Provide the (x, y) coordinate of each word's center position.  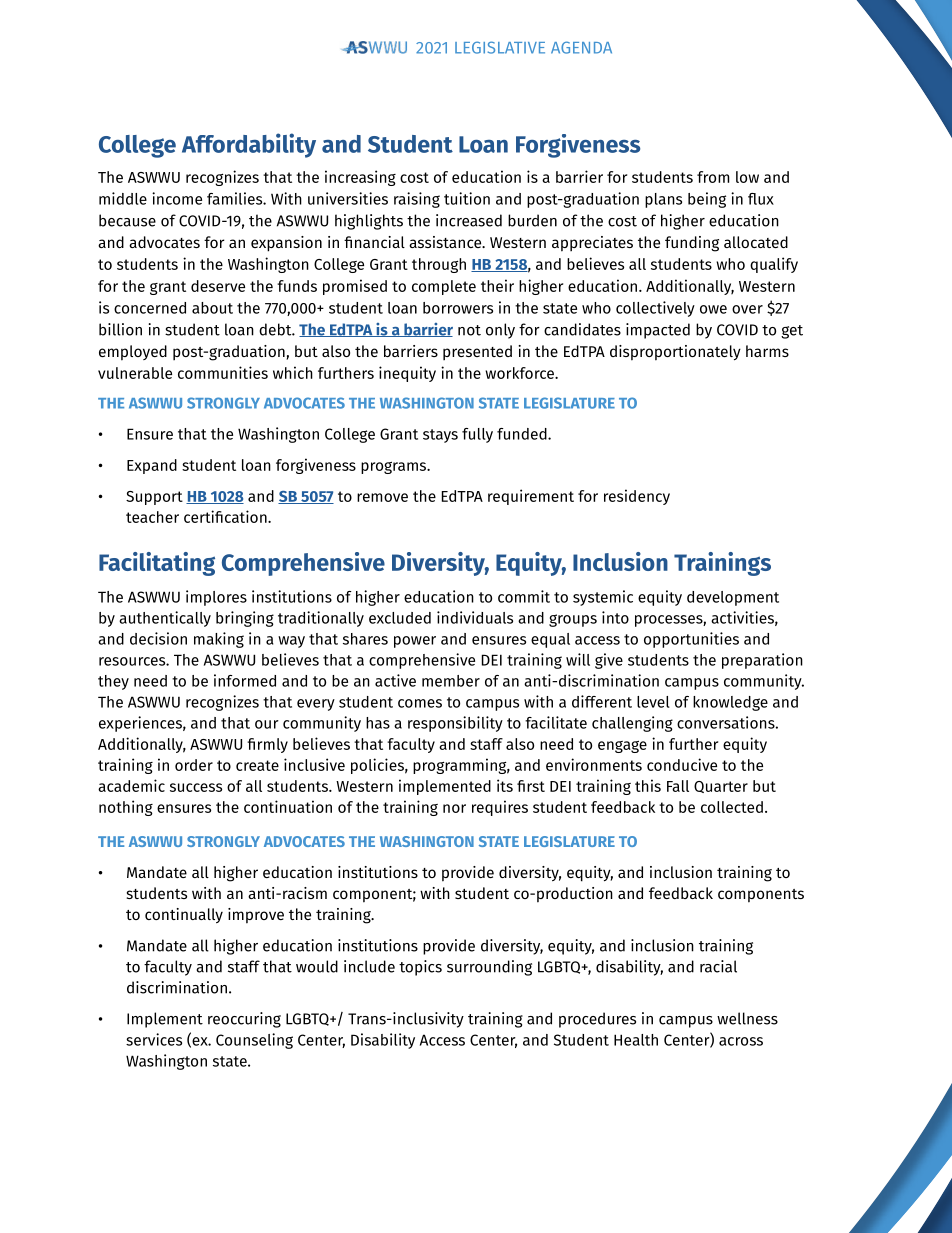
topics (420, 968)
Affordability (249, 145)
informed (245, 680)
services (154, 1039)
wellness (747, 1018)
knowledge (730, 703)
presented (477, 352)
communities (223, 372)
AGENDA (581, 47)
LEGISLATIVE (500, 47)
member (451, 681)
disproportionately (675, 353)
